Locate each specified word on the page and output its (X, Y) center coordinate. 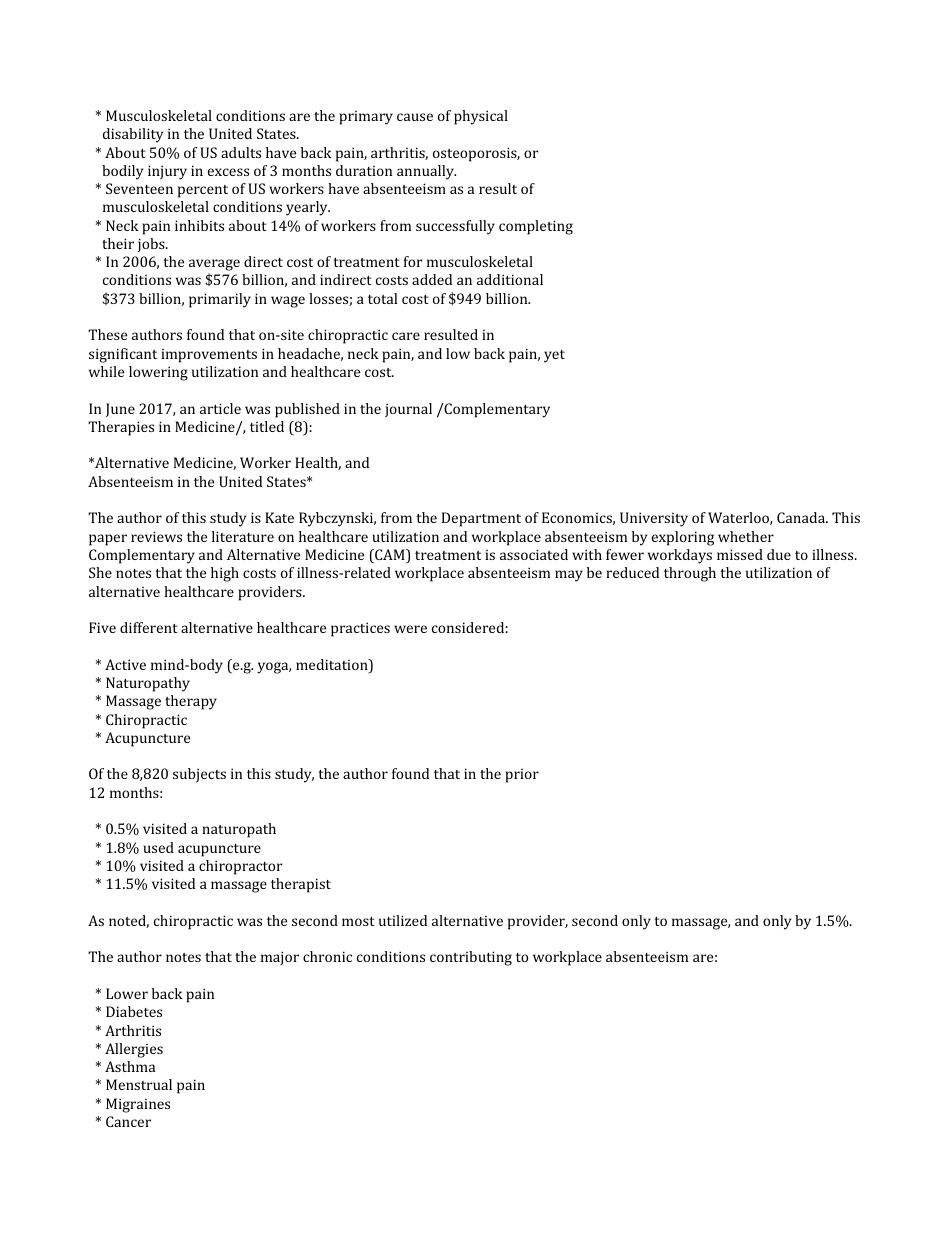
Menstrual (139, 1084)
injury (167, 172)
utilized (403, 920)
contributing (471, 958)
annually (426, 172)
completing (536, 227)
